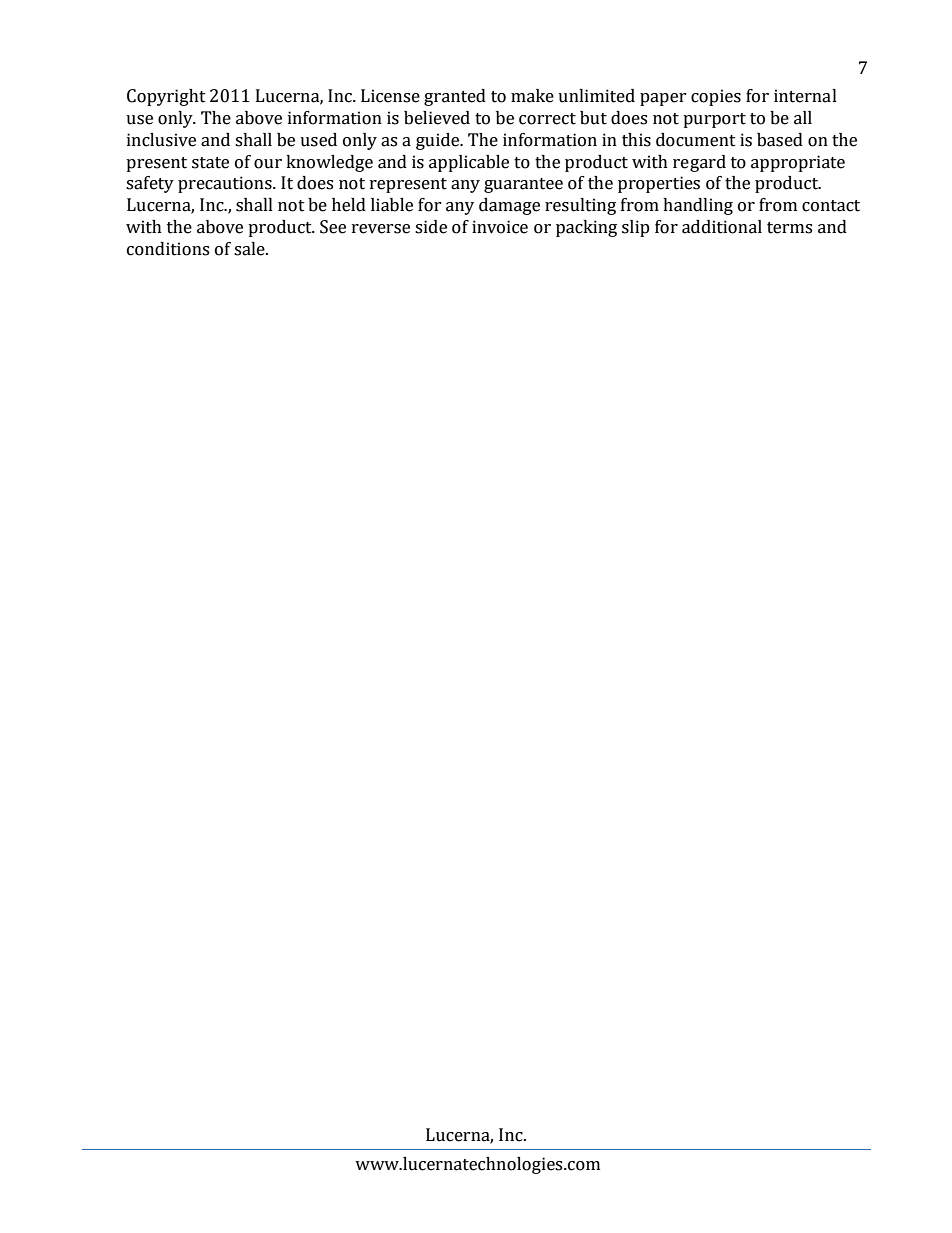 The width and height of the document is (952, 1233). What do you see at coordinates (455, 97) in the document?
I see `granted` at bounding box center [455, 97].
